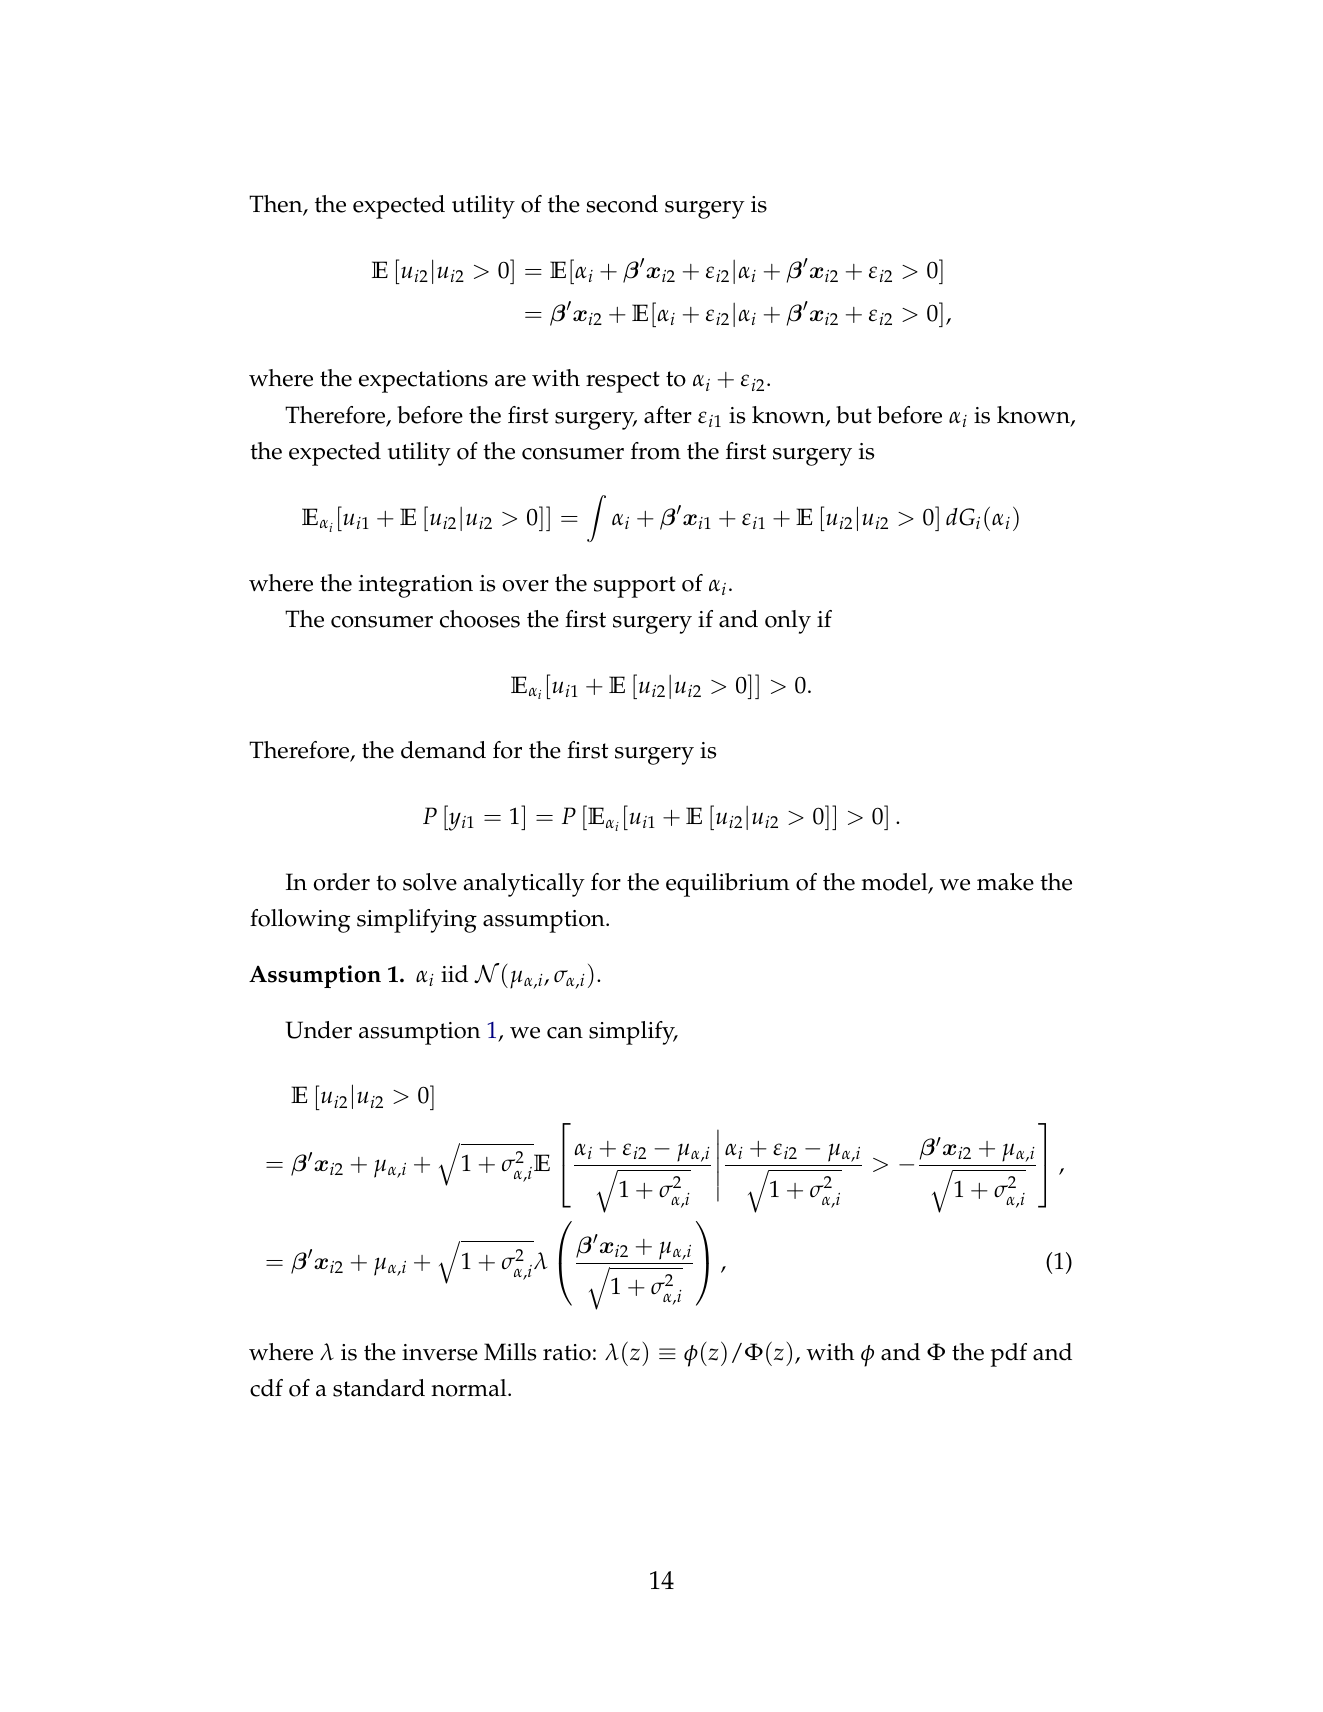 The image size is (1323, 1712). I want to click on Mills, so click(510, 1352).
